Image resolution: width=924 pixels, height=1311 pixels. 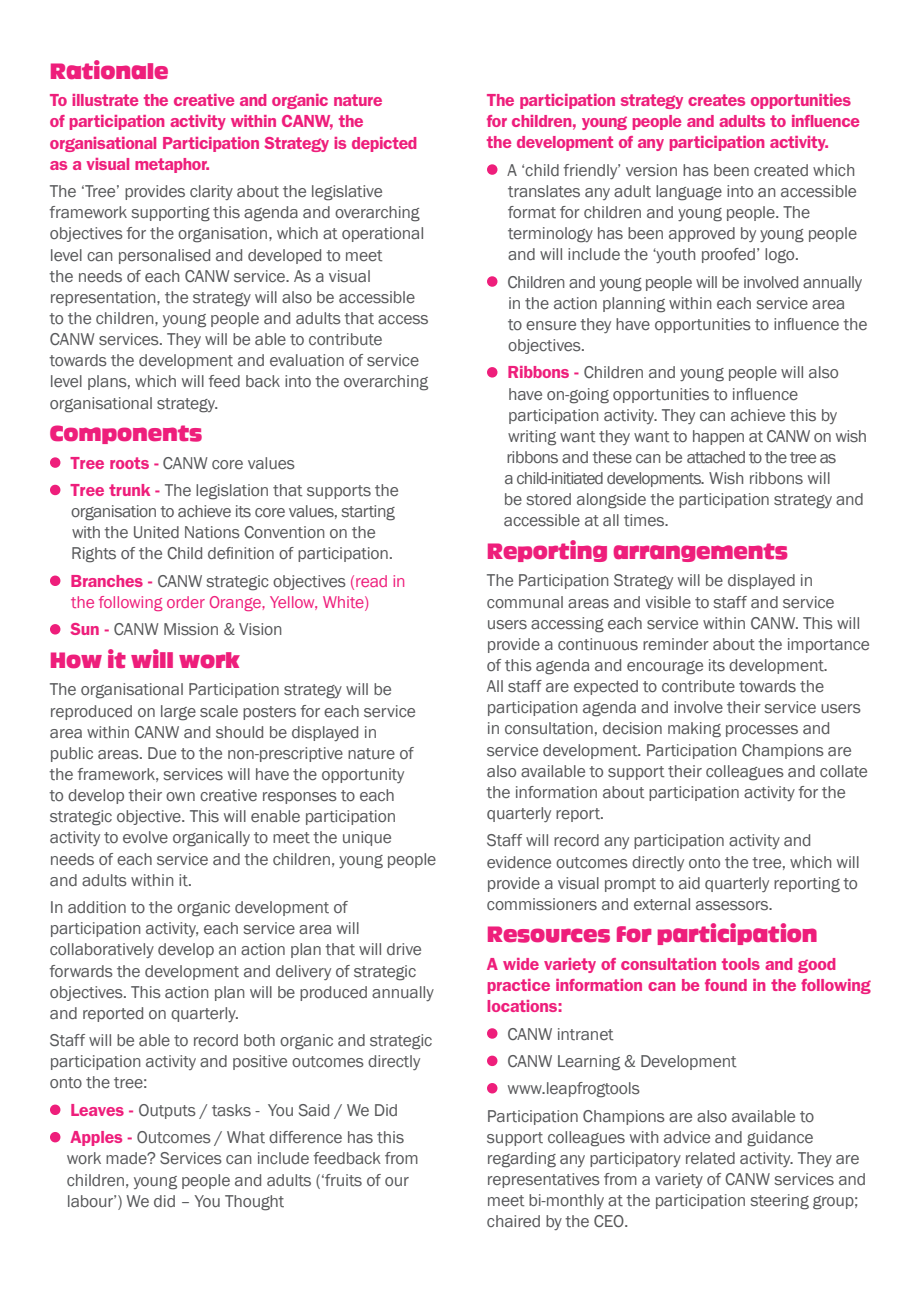 I want to click on evolve, so click(x=145, y=837).
